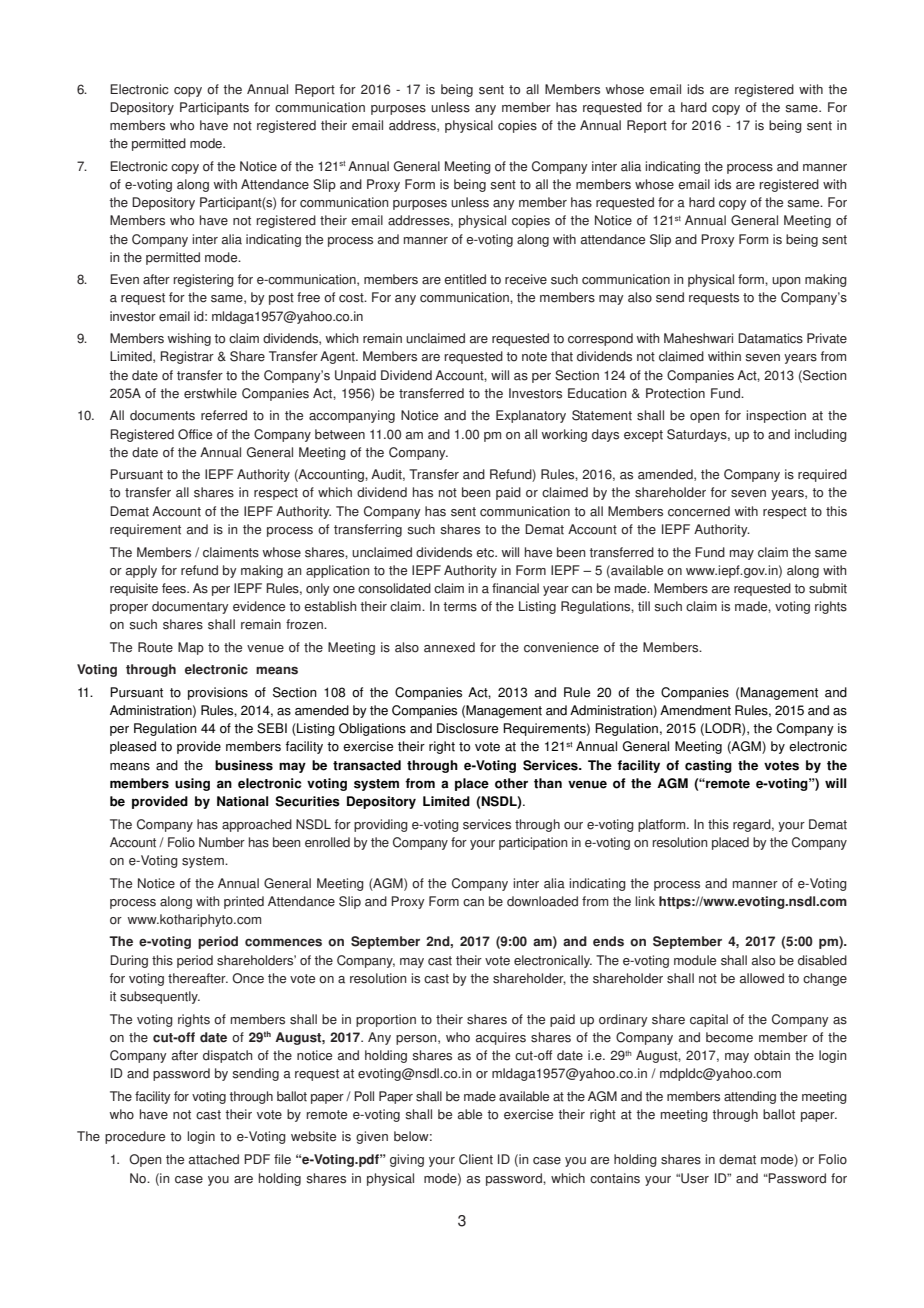 This screenshot has height=1308, width=924. What do you see at coordinates (204, 280) in the screenshot?
I see `registering` at bounding box center [204, 280].
